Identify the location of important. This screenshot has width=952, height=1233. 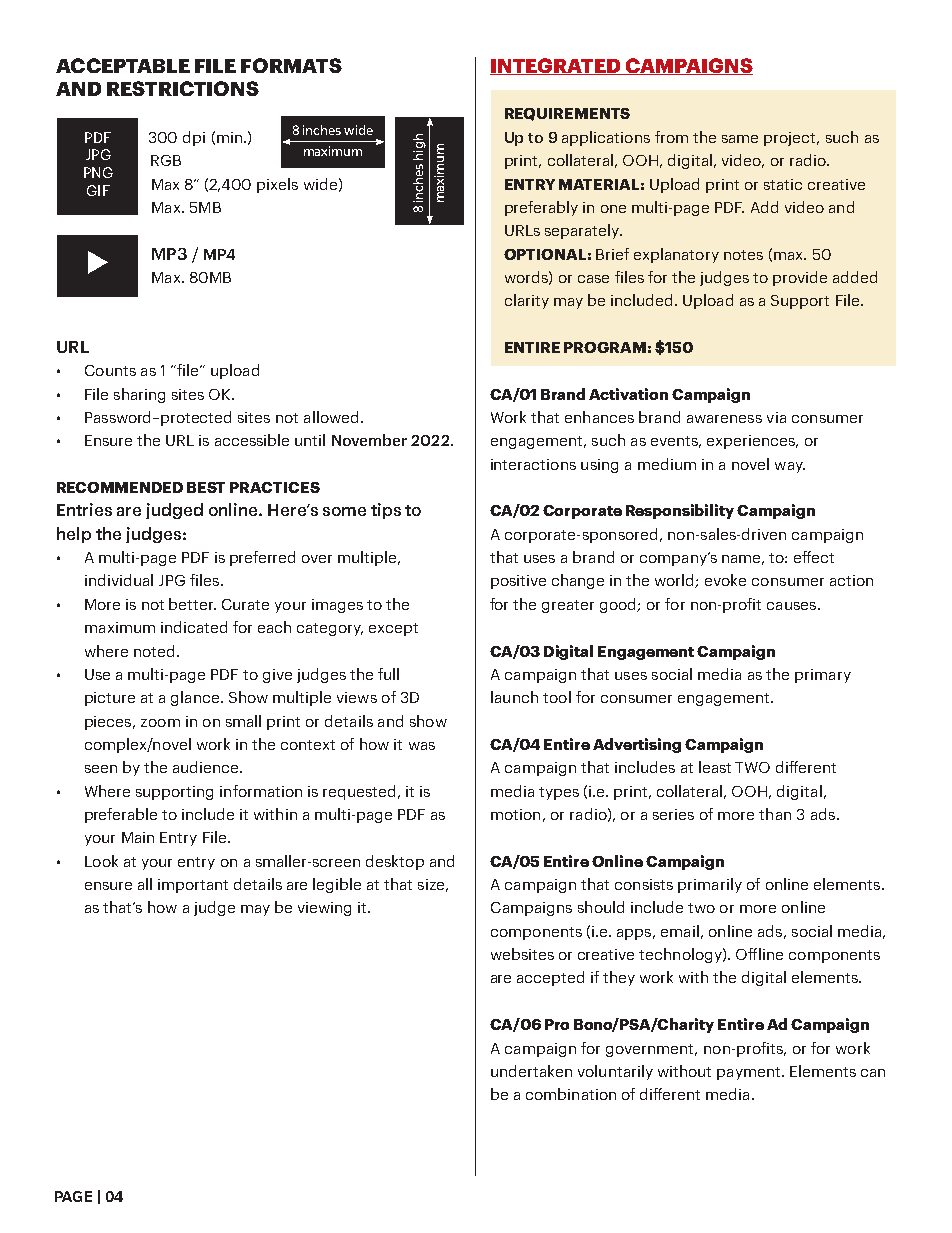
(193, 886).
